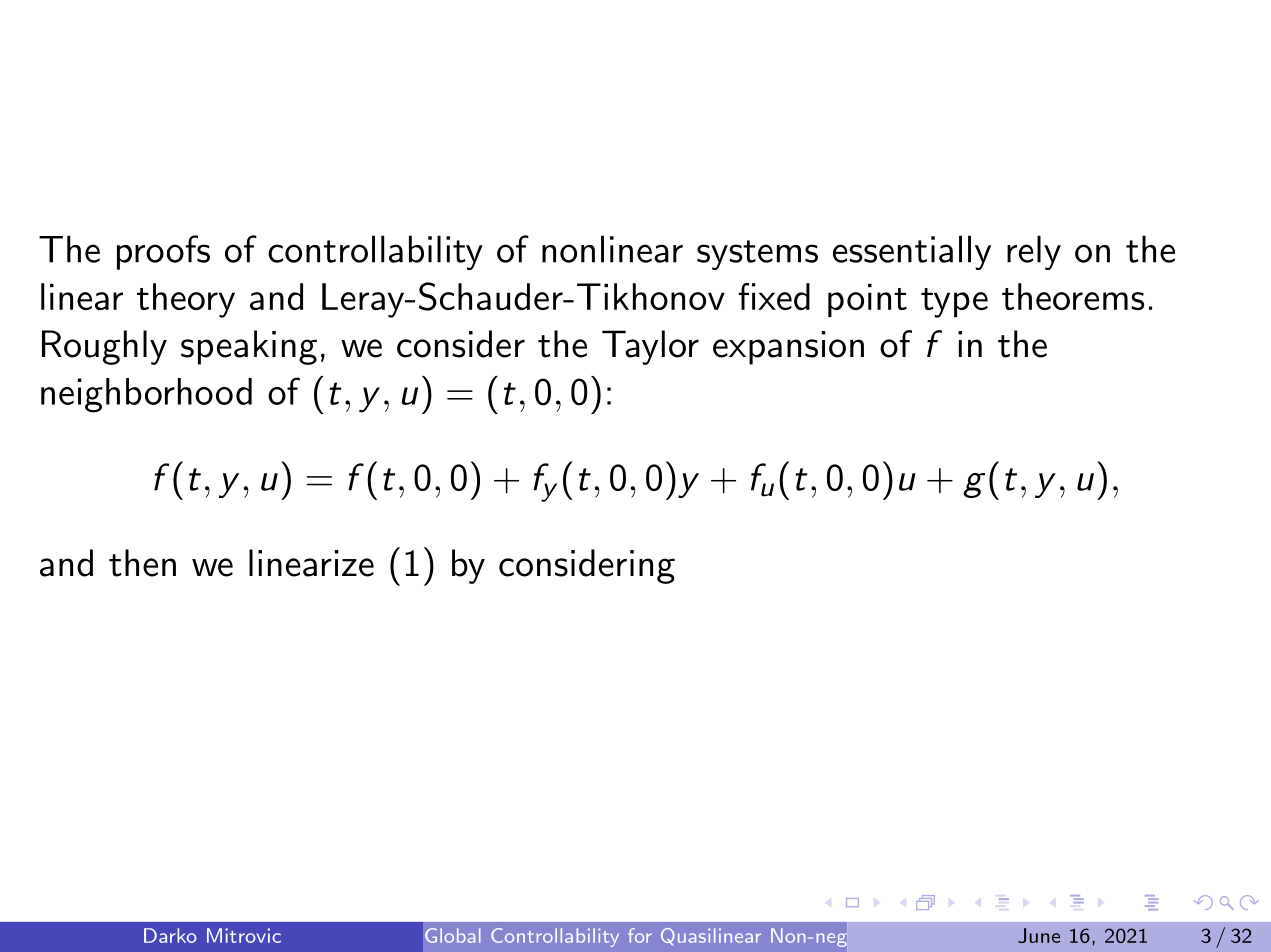 This image has width=1271, height=952. I want to click on proofs, so click(163, 252).
